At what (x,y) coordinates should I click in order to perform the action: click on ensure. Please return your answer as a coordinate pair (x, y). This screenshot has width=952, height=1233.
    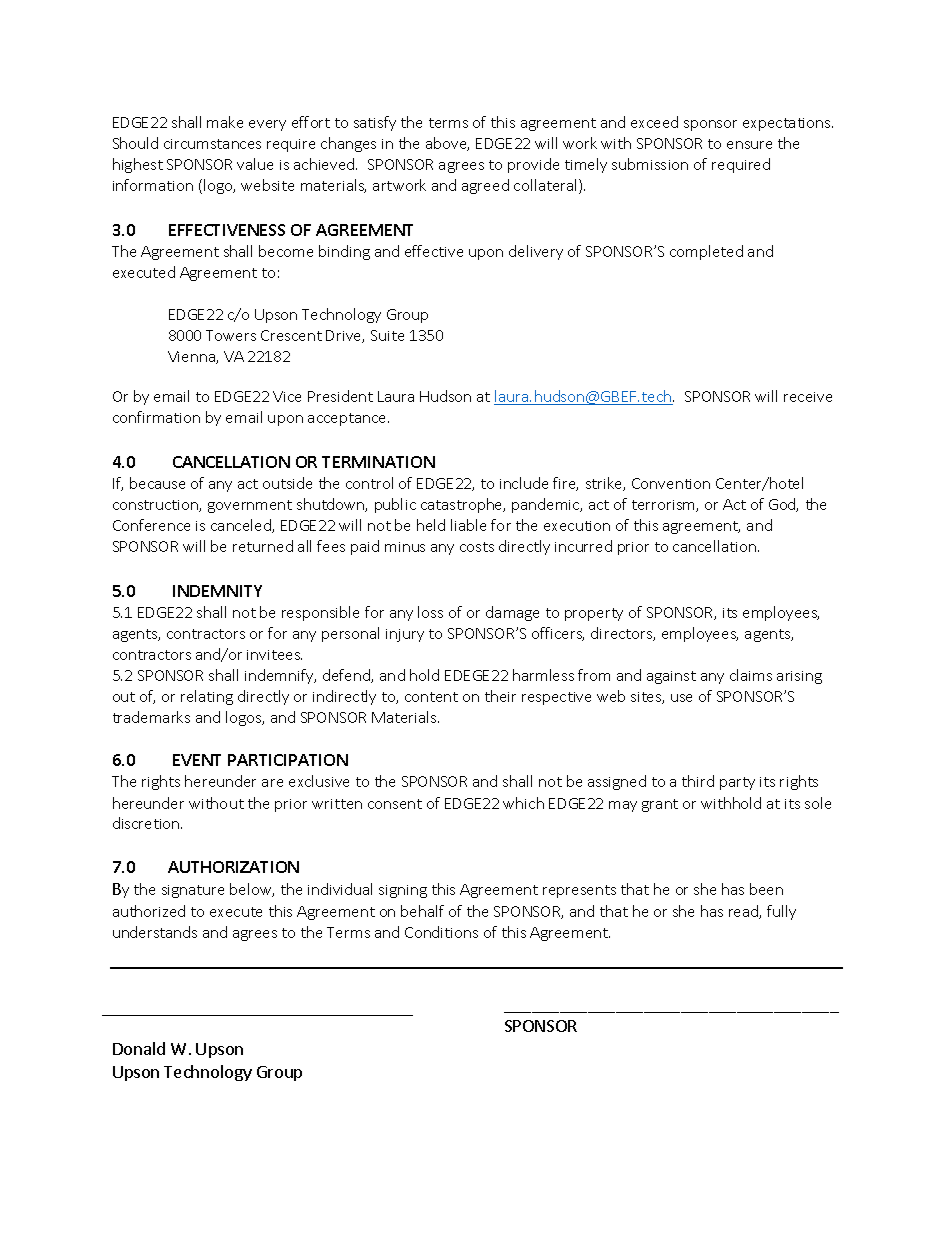
    Looking at the image, I should click on (749, 145).
